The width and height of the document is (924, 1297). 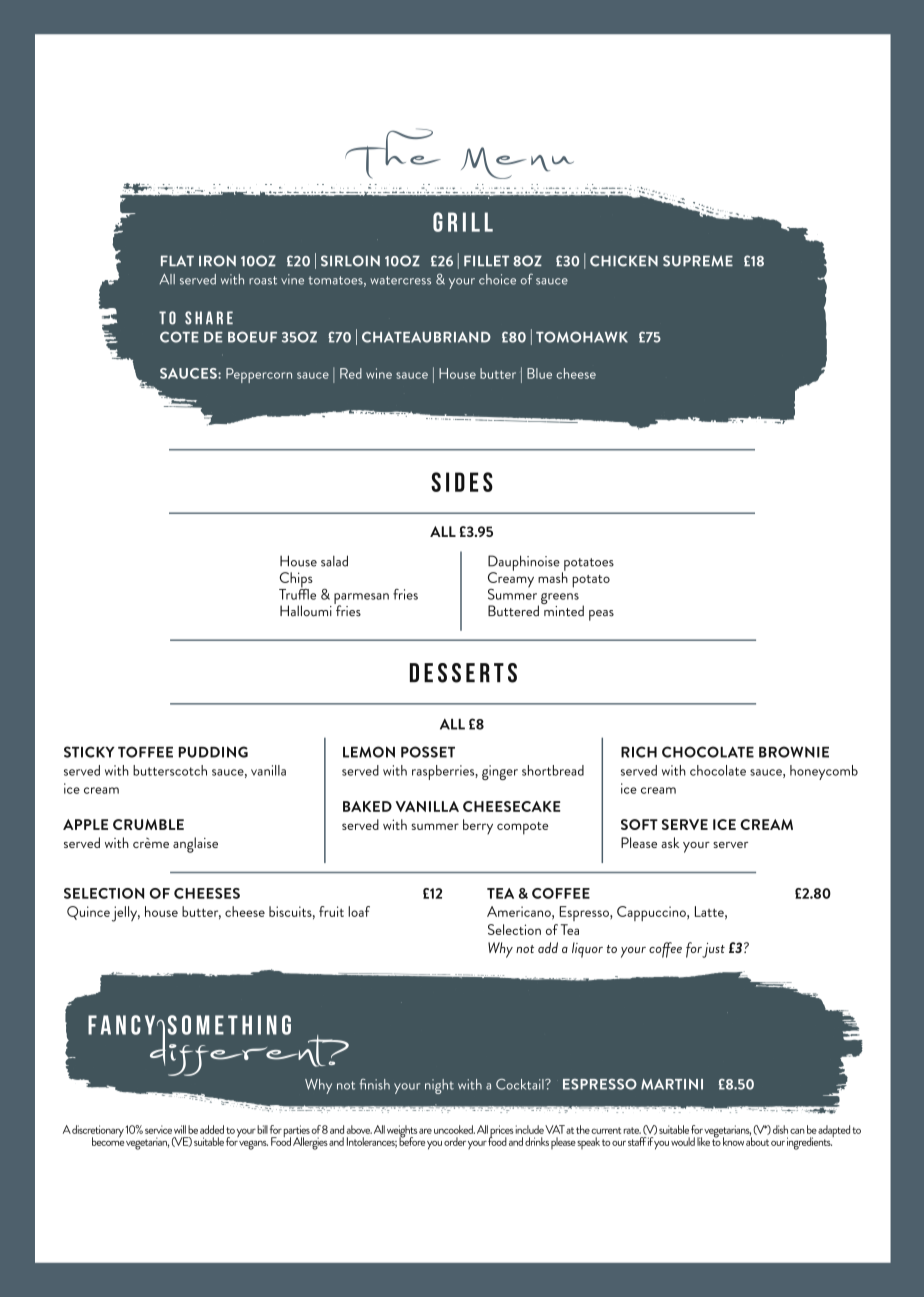 I want to click on CRUMBLE, so click(x=148, y=824).
